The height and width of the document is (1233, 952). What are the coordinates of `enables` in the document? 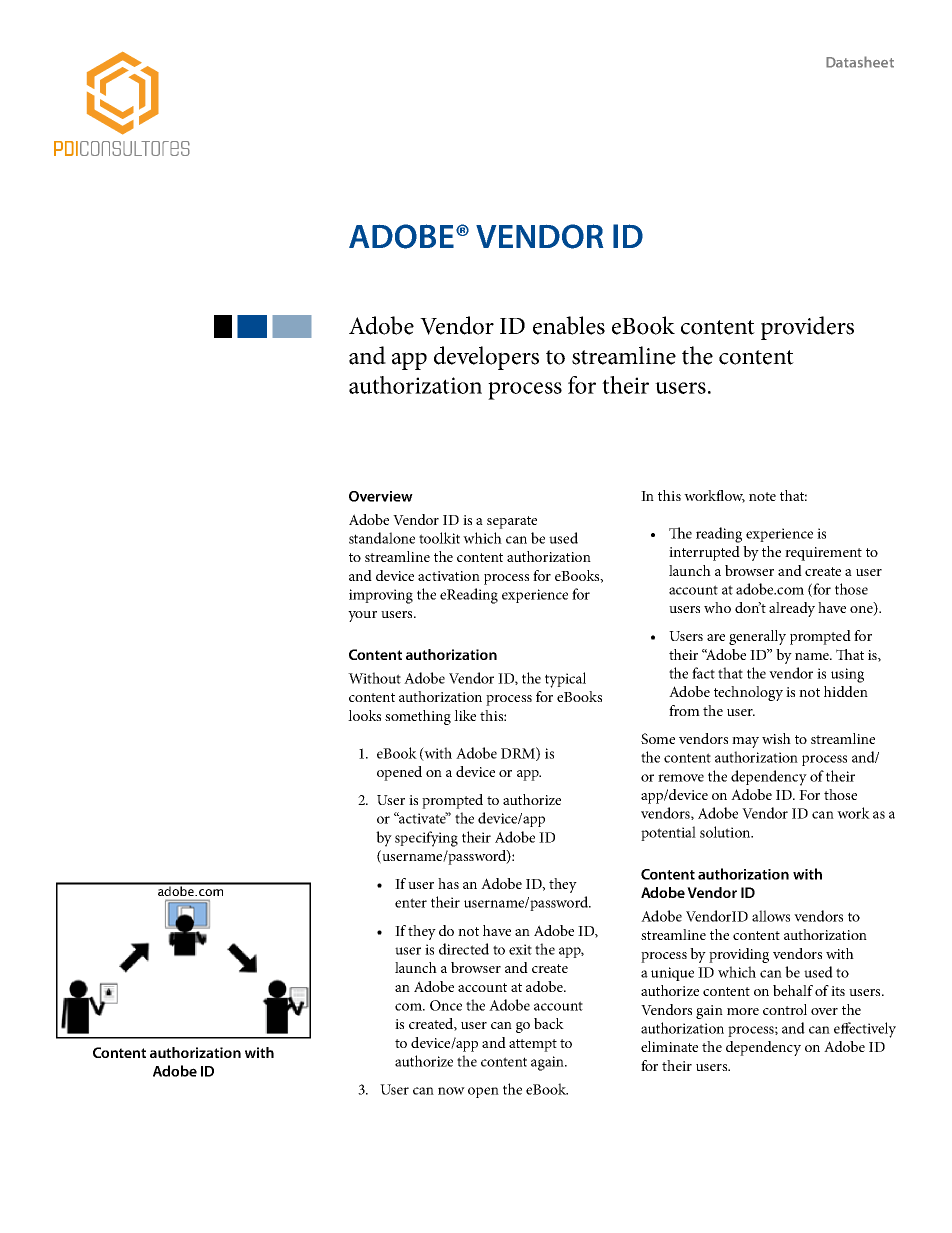 It's located at (569, 325).
